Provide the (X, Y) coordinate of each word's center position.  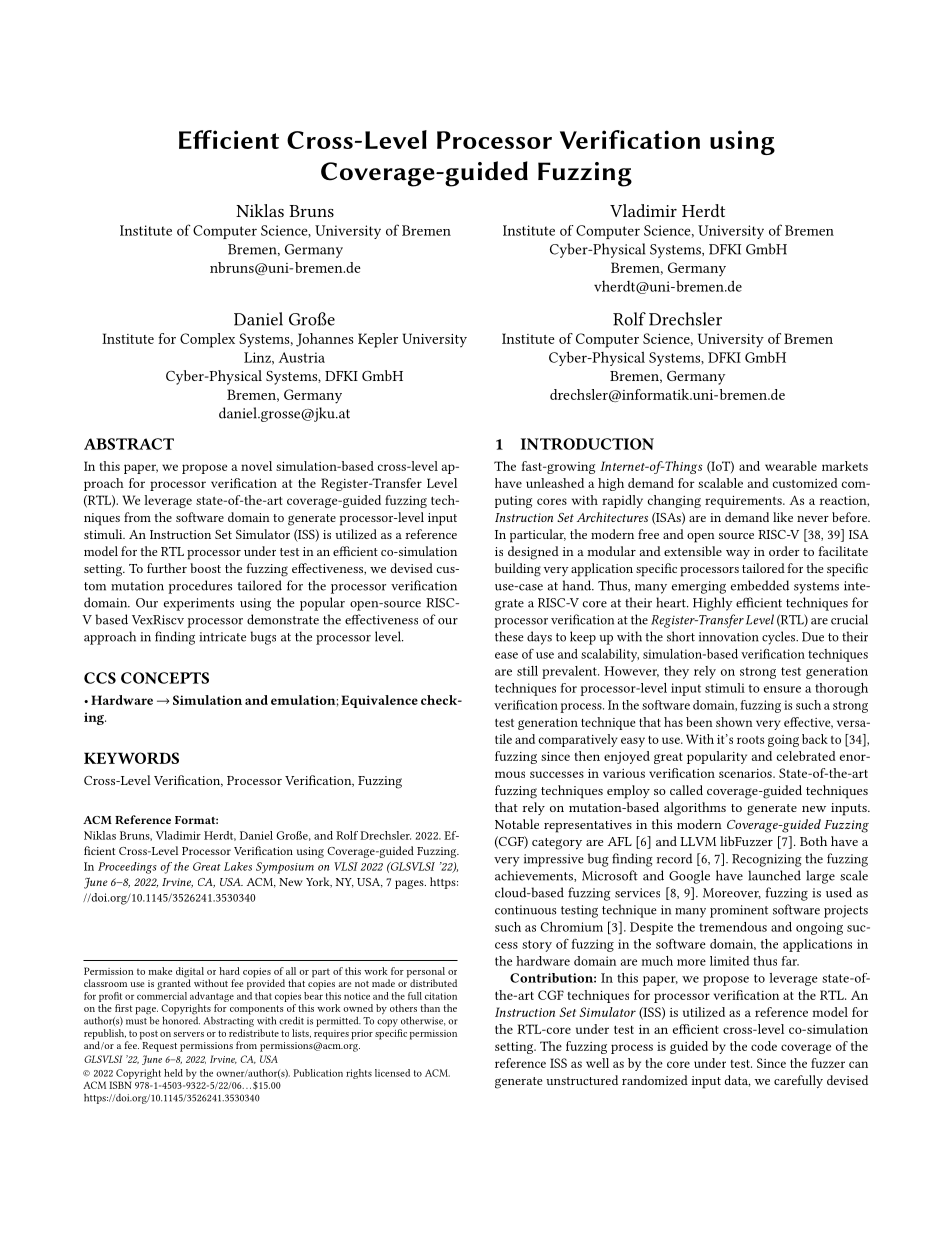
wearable (791, 466)
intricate (222, 637)
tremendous (733, 927)
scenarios (746, 773)
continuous (525, 910)
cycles (780, 638)
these (509, 636)
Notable (517, 824)
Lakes (238, 866)
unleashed (555, 483)
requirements (744, 502)
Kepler (378, 340)
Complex (207, 340)
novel (256, 466)
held (173, 1073)
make (160, 971)
